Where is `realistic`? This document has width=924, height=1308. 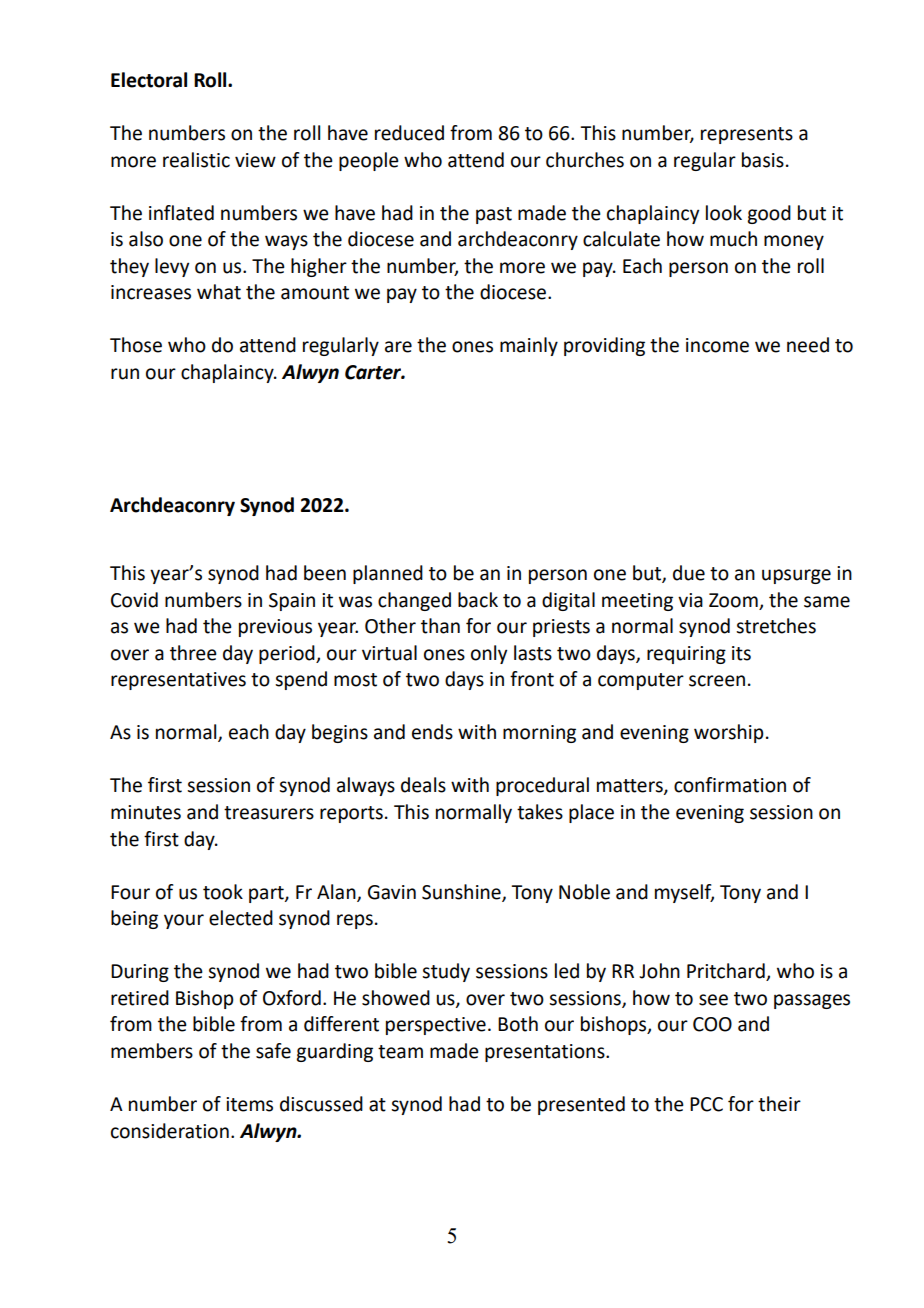
realistic is located at coordinates (196, 160).
